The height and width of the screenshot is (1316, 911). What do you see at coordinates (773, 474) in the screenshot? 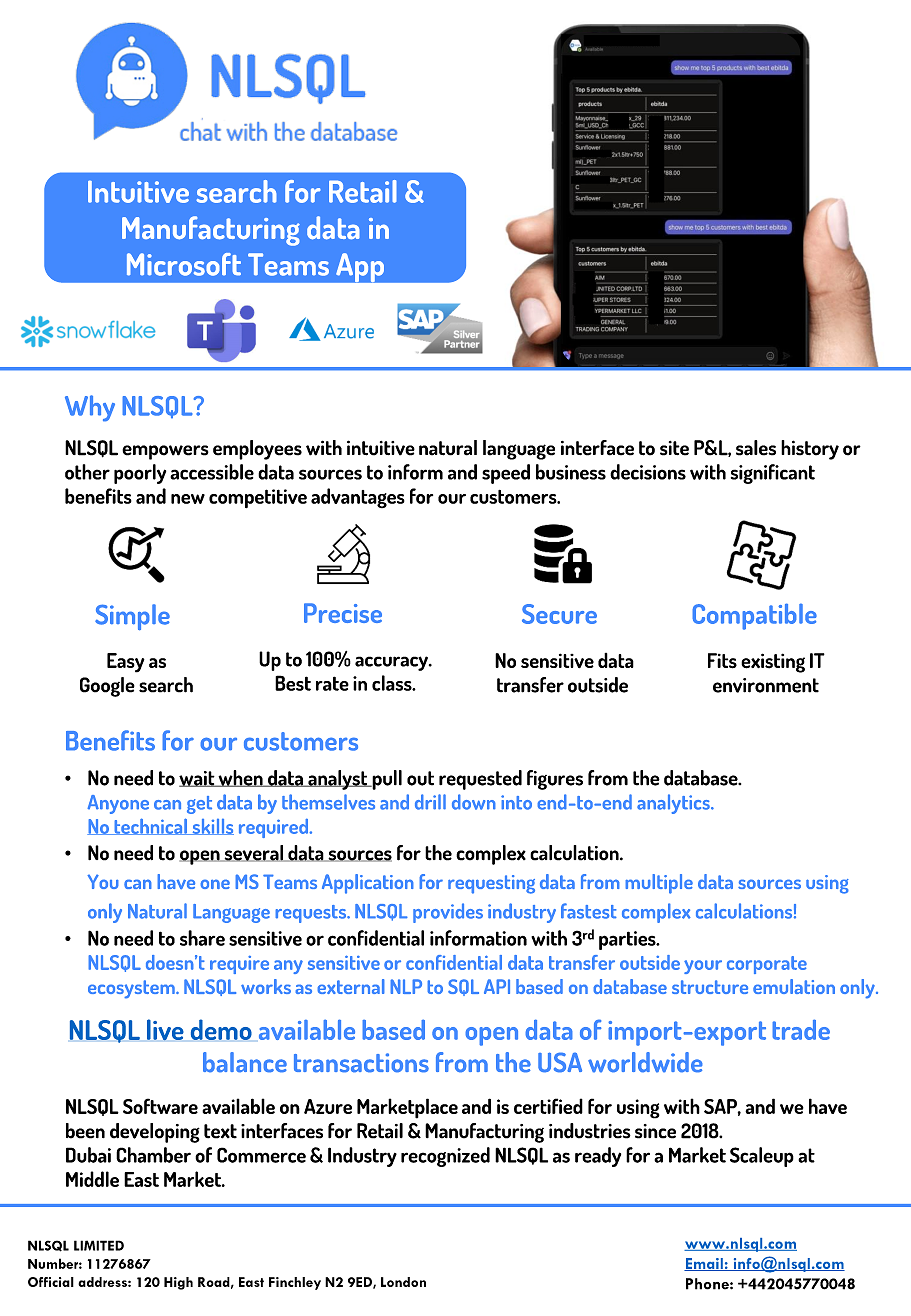
I see `significant` at bounding box center [773, 474].
